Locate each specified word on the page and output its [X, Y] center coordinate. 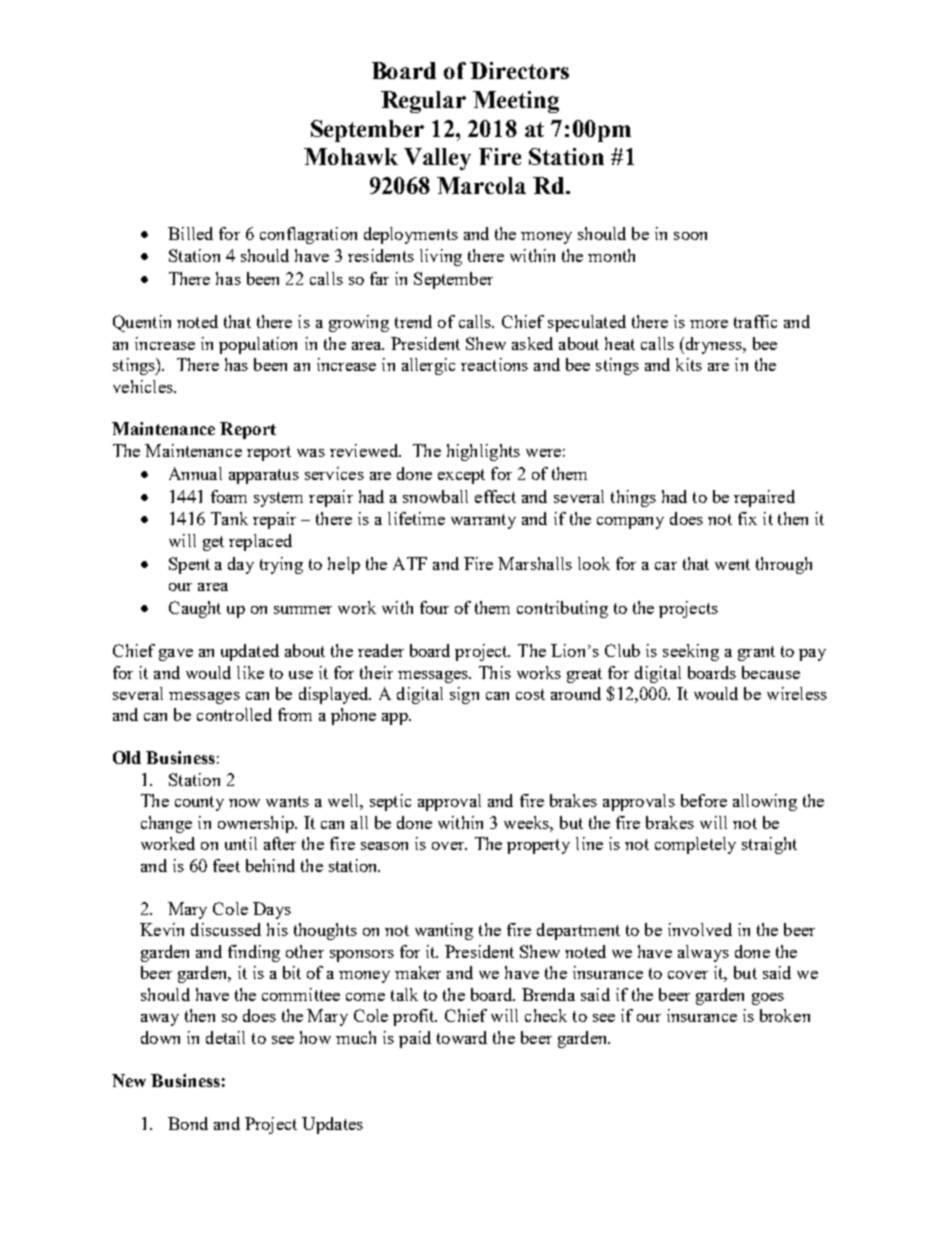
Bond [188, 1123]
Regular [423, 102]
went [732, 564]
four [434, 607]
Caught [195, 609]
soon [690, 236]
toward [462, 1037]
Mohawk [351, 156]
